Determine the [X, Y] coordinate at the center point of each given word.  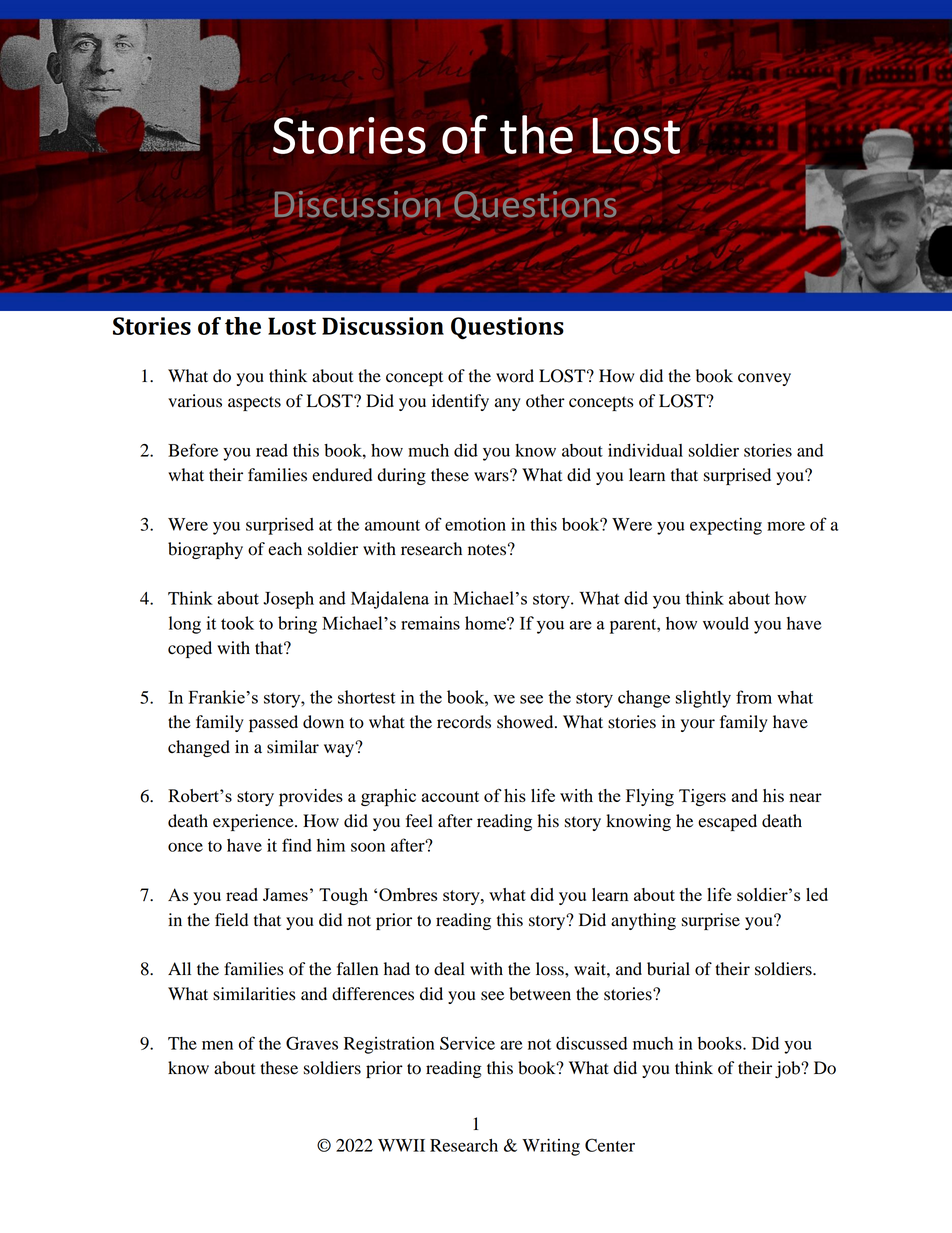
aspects [254, 403]
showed [526, 722]
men [217, 1045]
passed [273, 723]
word [515, 376]
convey [764, 379]
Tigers [702, 797]
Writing [551, 1147]
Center [610, 1145]
